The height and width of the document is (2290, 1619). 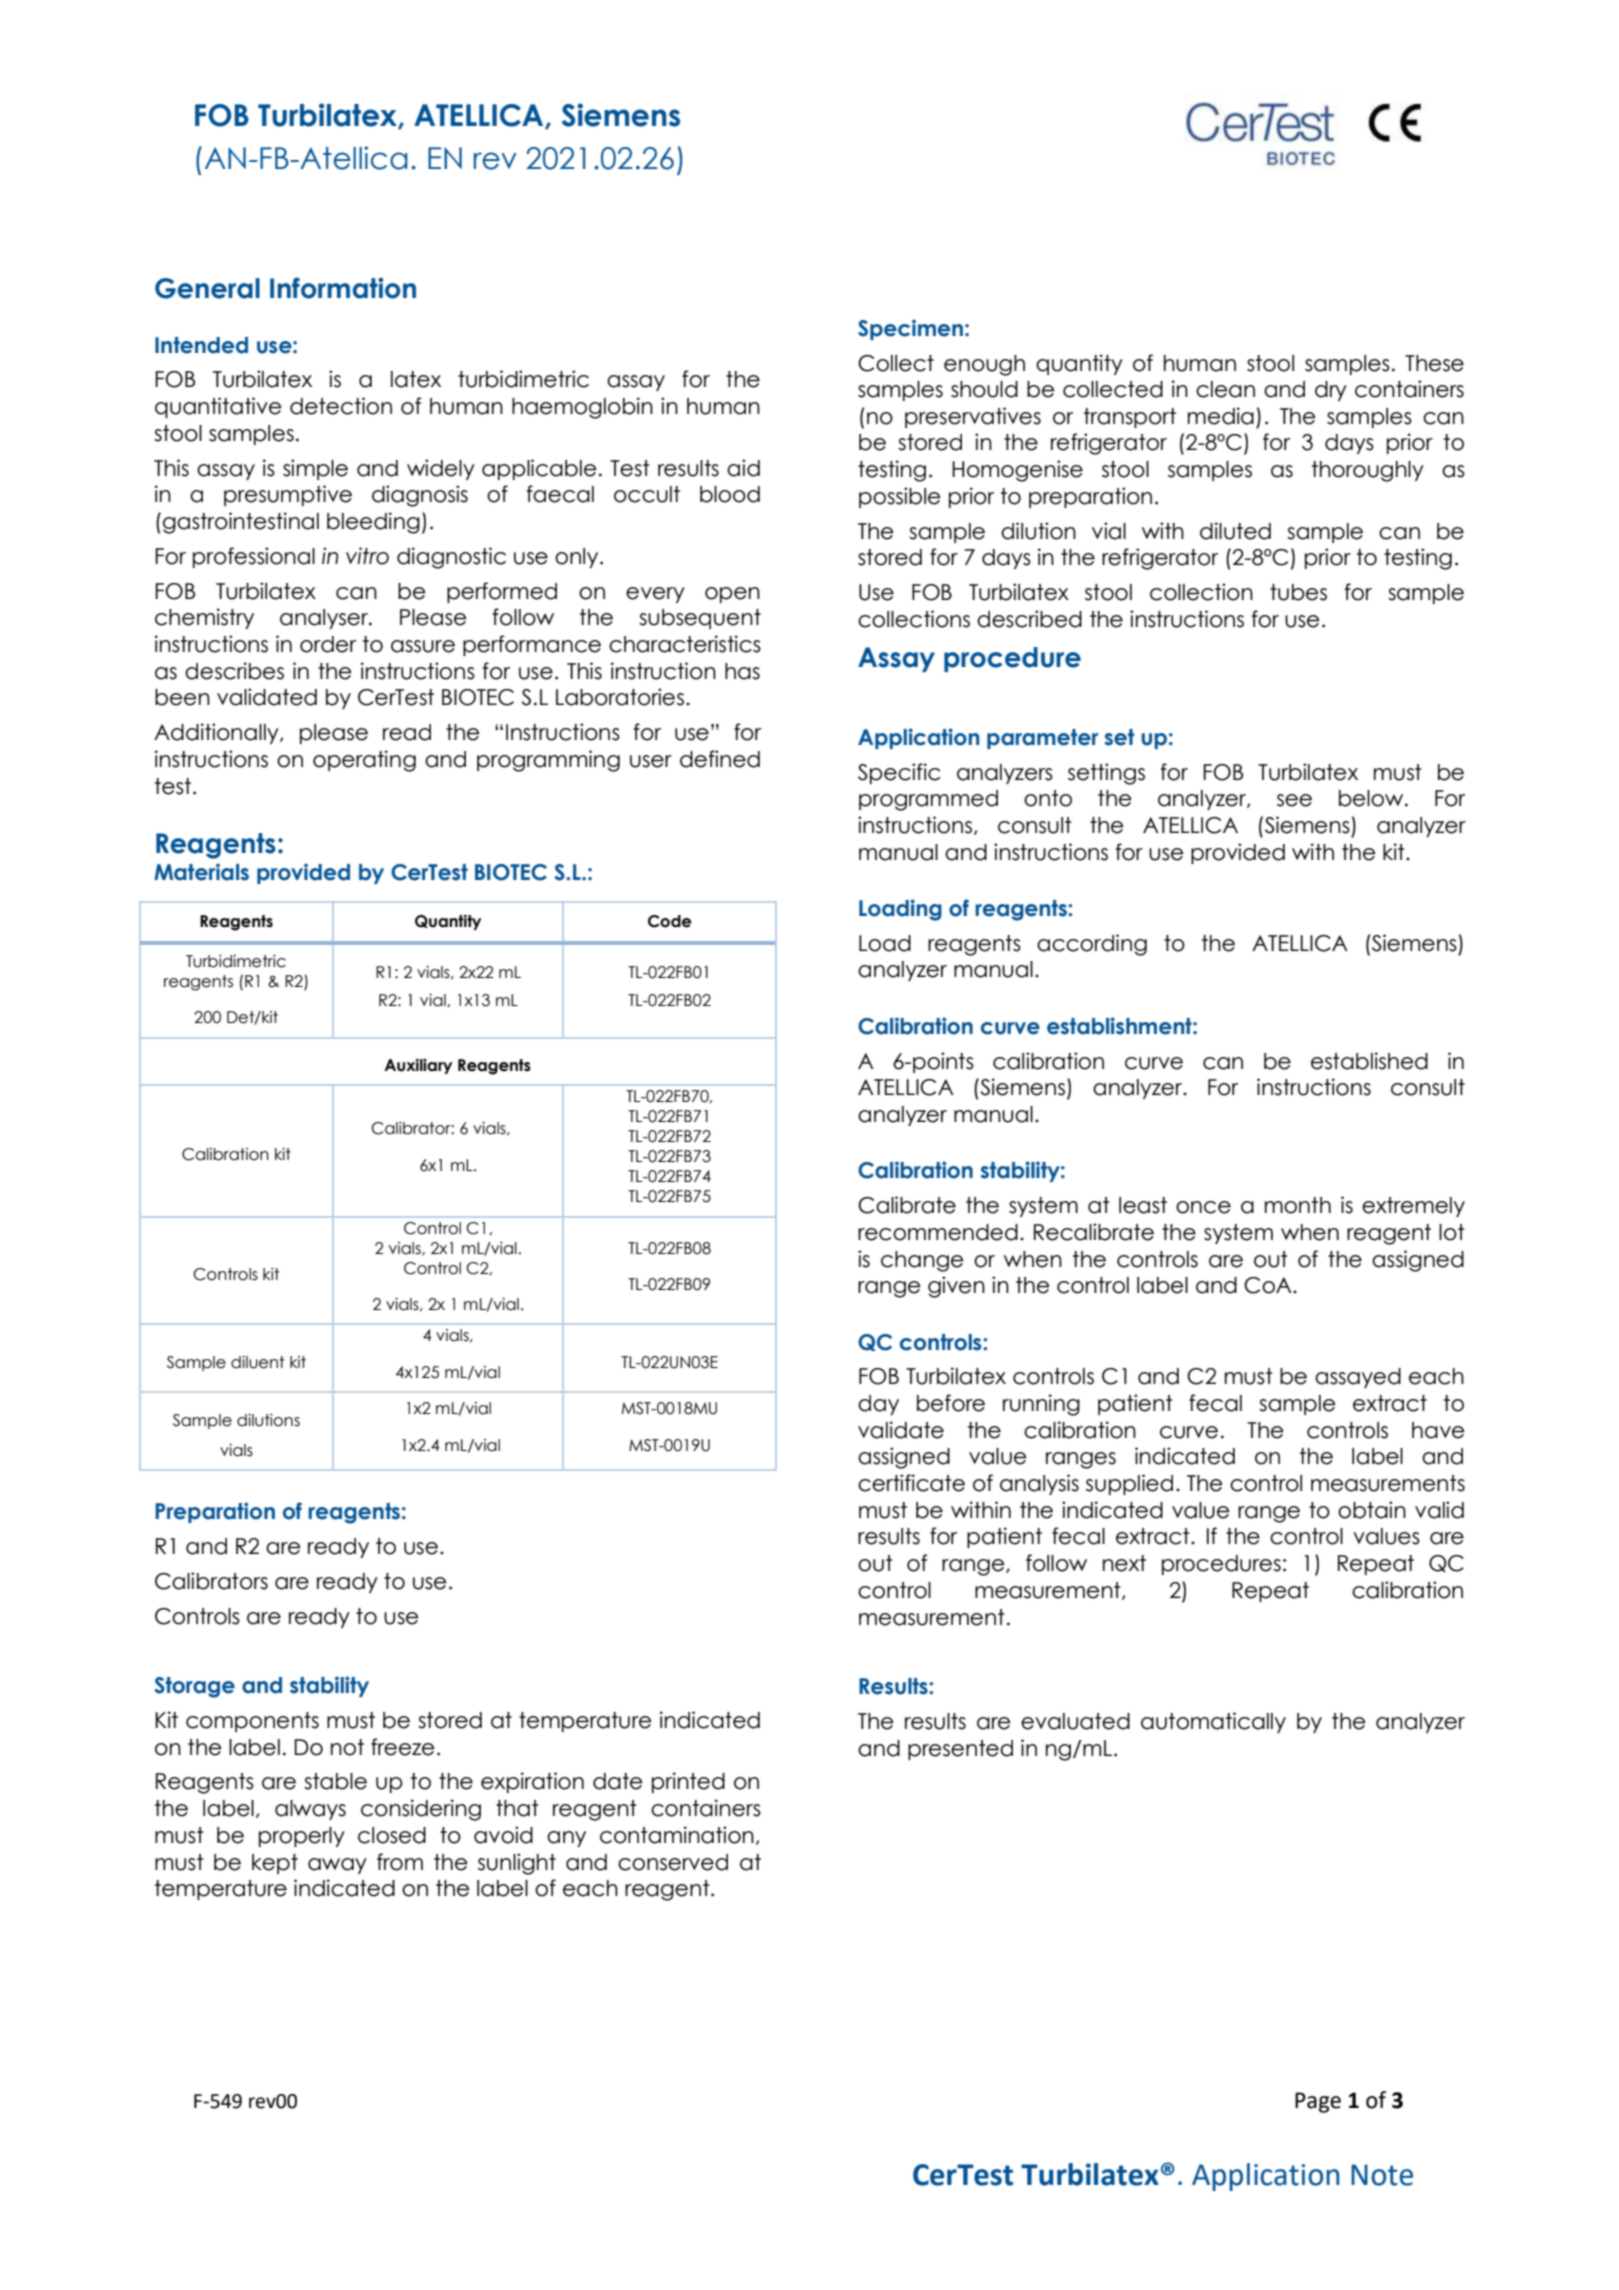 I want to click on diluent, so click(x=257, y=1362).
